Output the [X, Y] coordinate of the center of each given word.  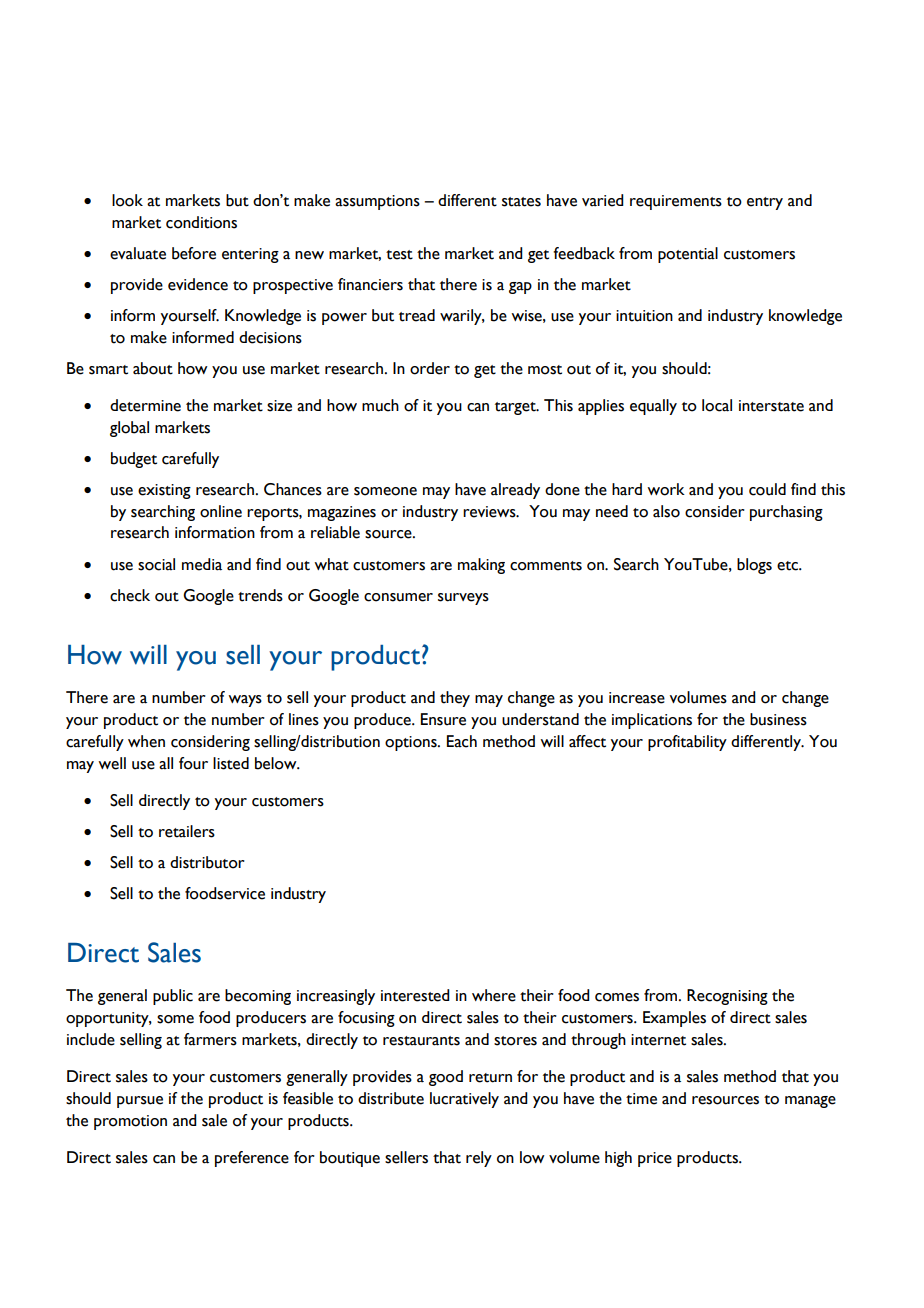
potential [688, 255]
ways [245, 701]
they [455, 699]
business [778, 719]
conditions [201, 222]
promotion [130, 1122]
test [399, 255]
